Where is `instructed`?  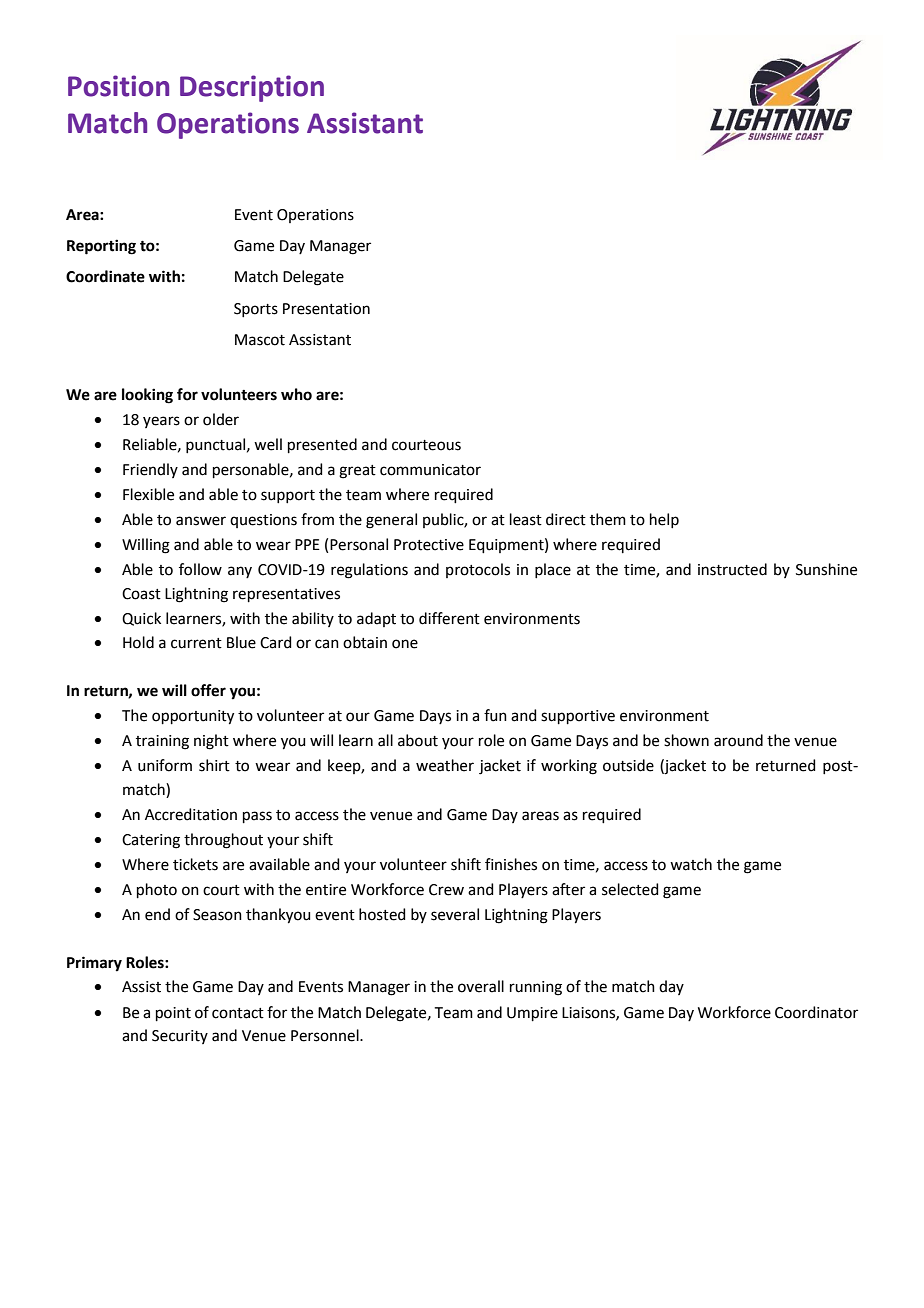
instructed is located at coordinates (732, 569).
